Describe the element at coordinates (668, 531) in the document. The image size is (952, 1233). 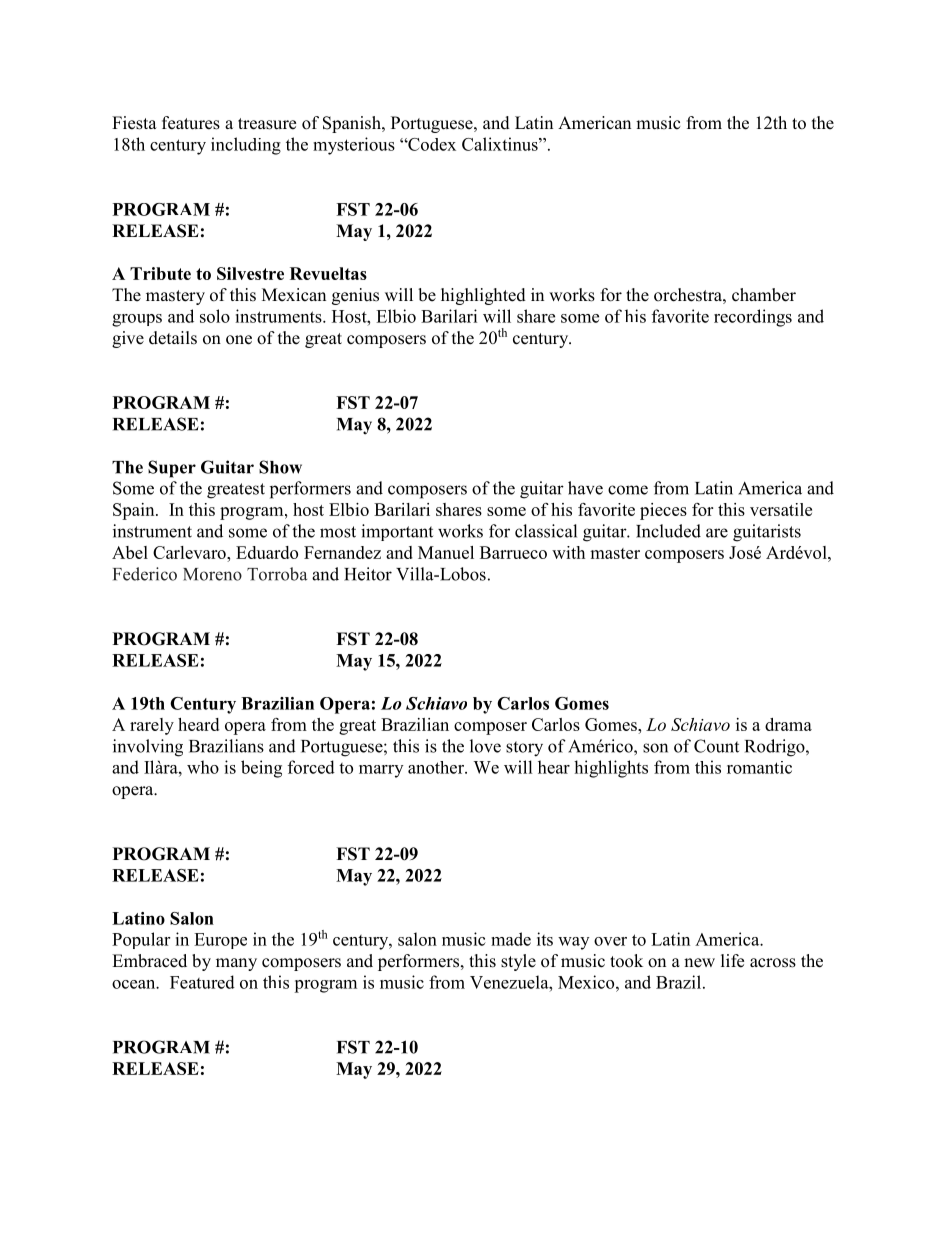
I see `Included` at that location.
